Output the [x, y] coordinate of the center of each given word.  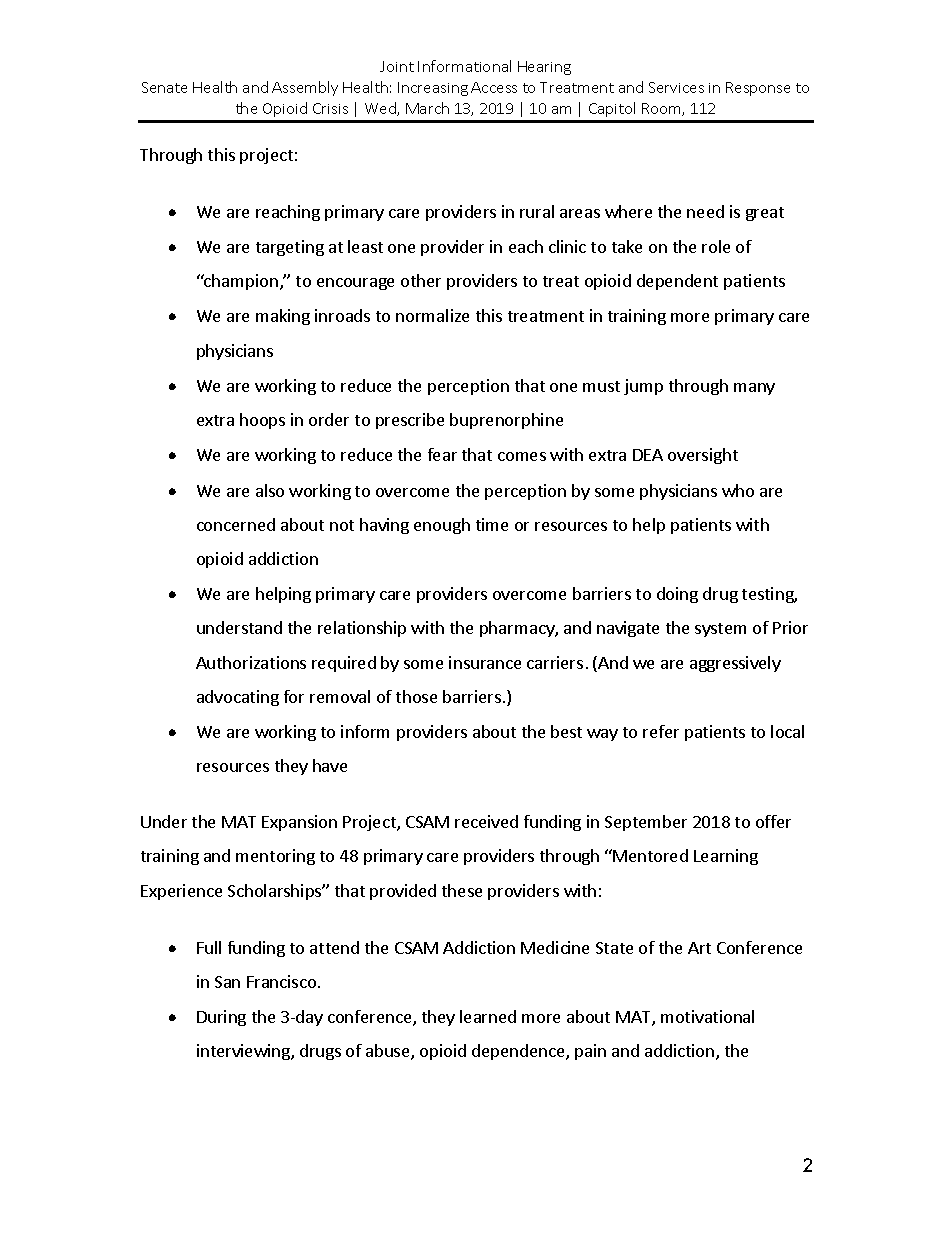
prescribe [410, 421]
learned [488, 1016]
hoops [262, 421]
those [416, 696]
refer [661, 731]
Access [494, 87]
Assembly [305, 88]
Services [676, 87]
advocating [238, 698]
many [754, 389]
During [221, 1018]
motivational [707, 1016]
